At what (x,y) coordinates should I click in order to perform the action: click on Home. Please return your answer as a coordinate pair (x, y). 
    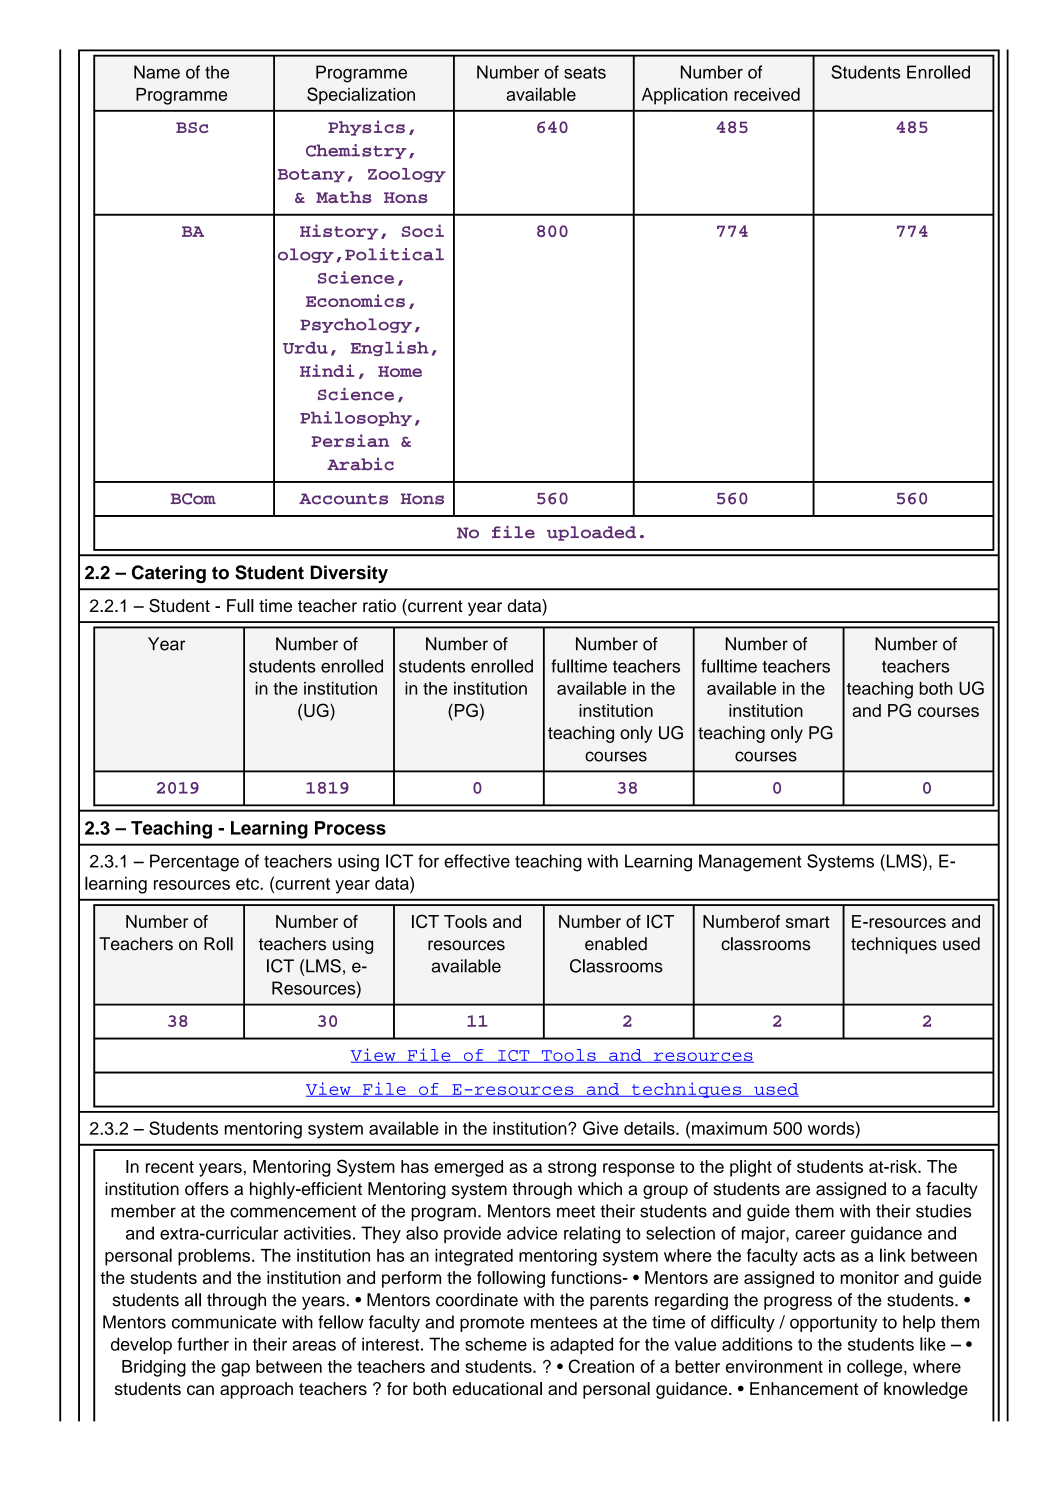
    Looking at the image, I should click on (400, 371).
